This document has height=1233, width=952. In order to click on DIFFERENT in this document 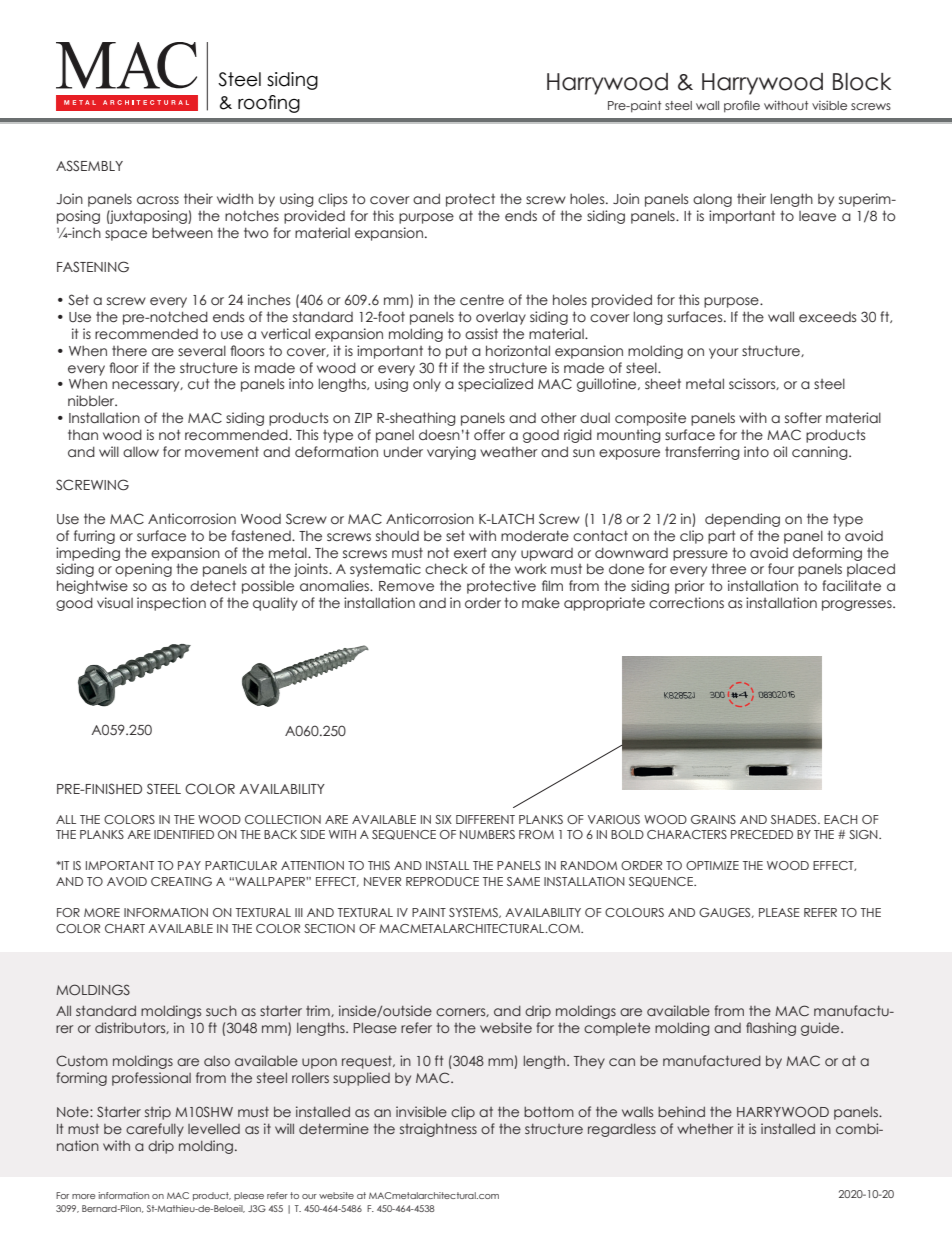, I will do `click(485, 819)`.
